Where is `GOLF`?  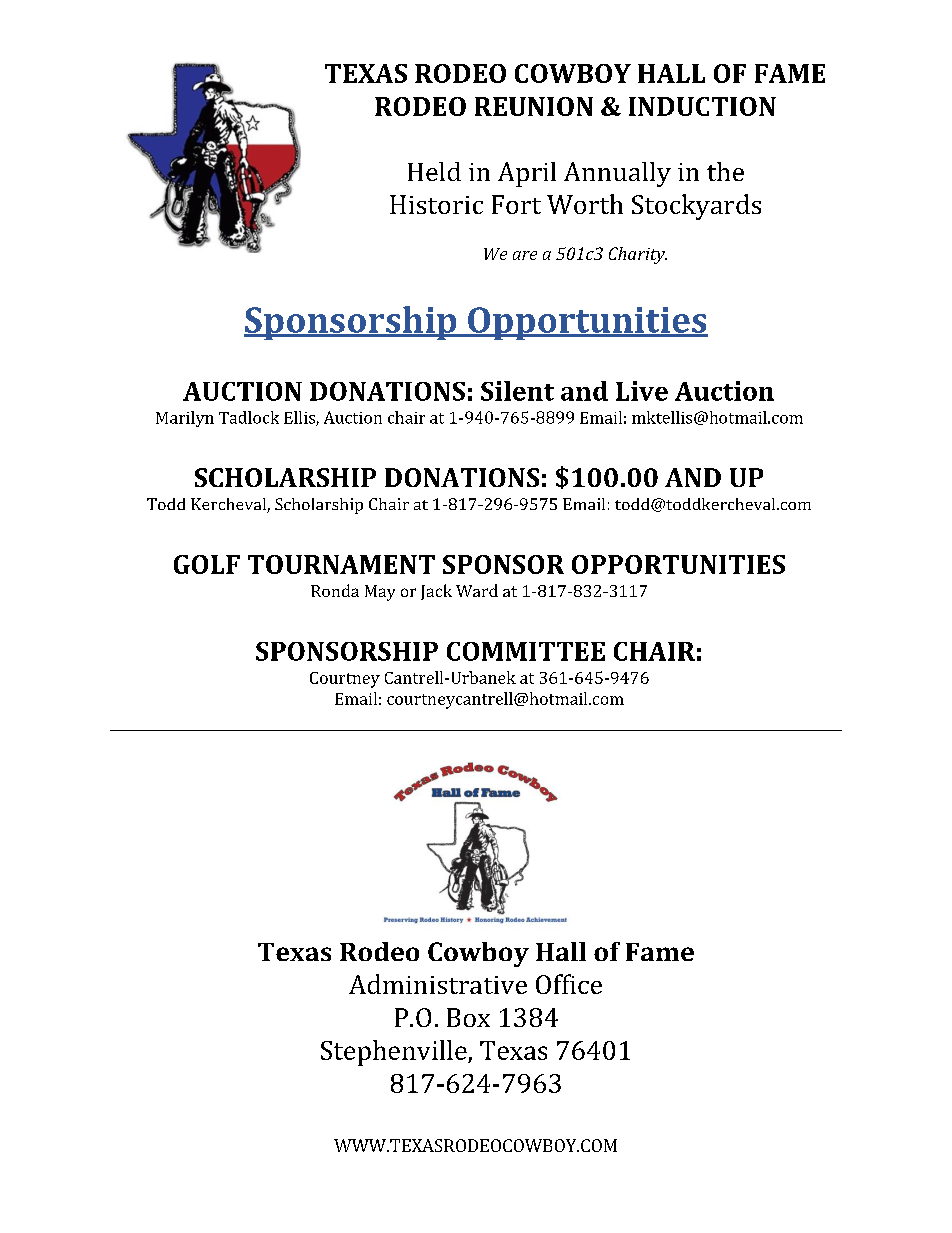
GOLF is located at coordinates (207, 564).
